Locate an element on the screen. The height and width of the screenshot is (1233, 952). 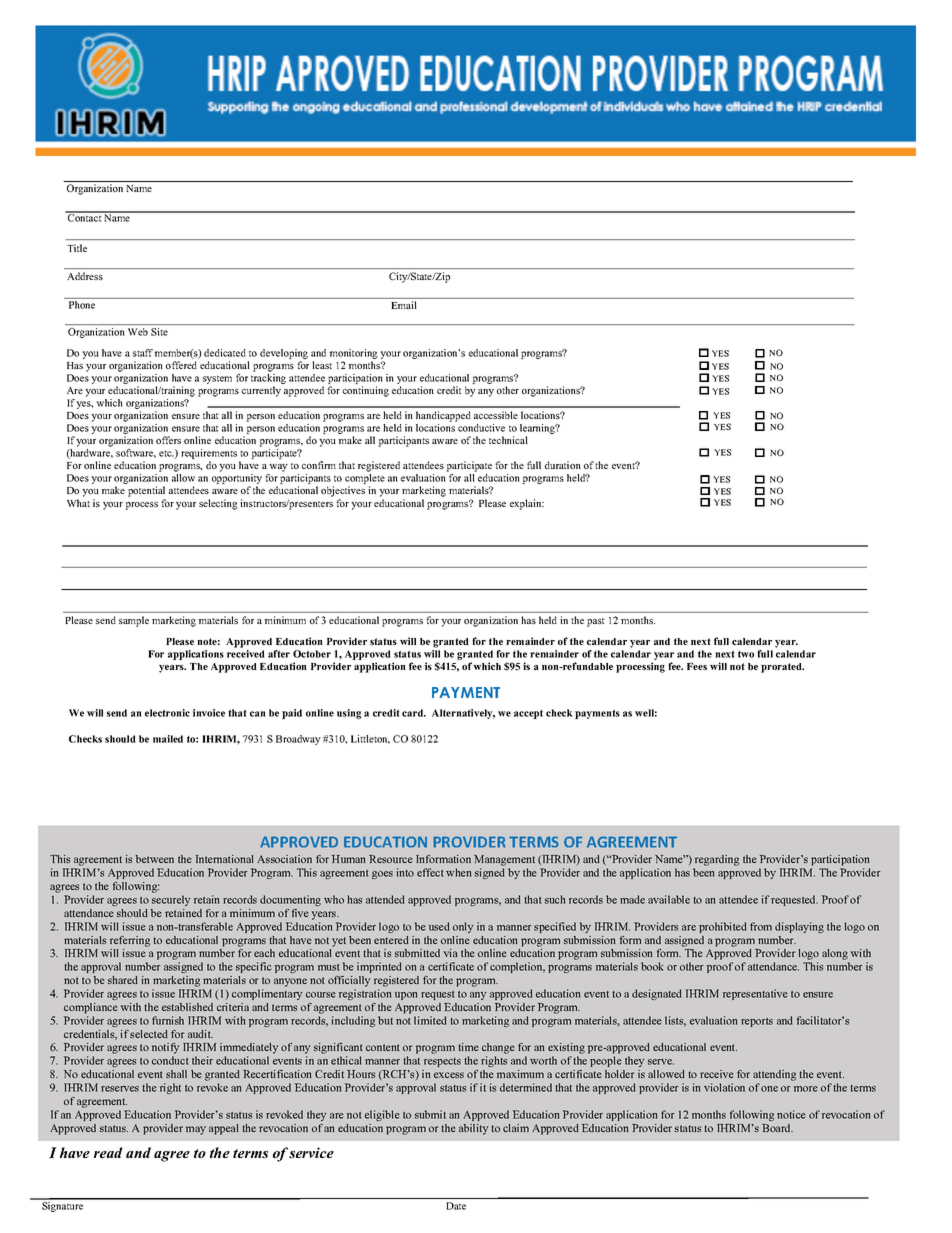
Email is located at coordinates (404, 305).
